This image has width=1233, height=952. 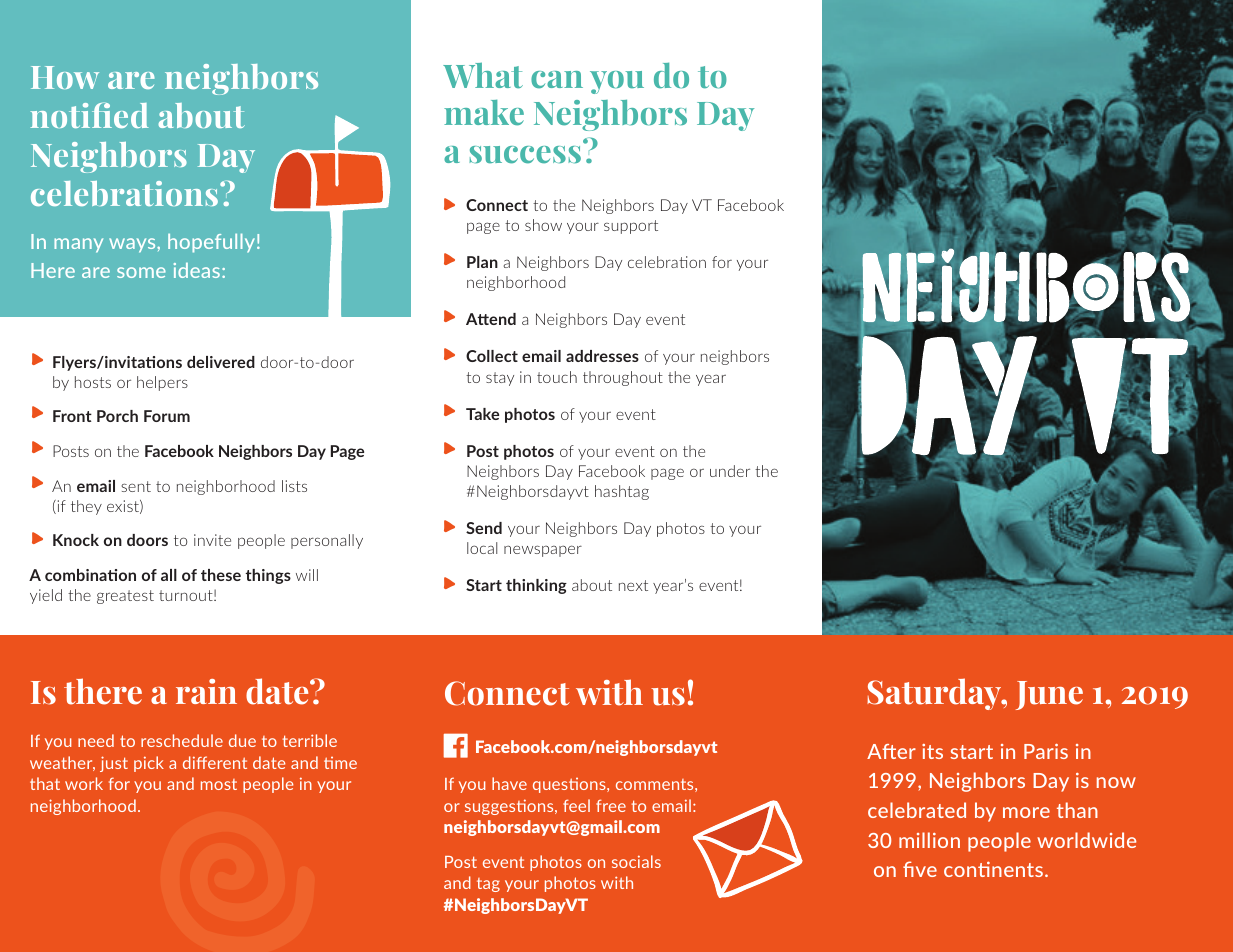 I want to click on under, so click(x=730, y=471).
